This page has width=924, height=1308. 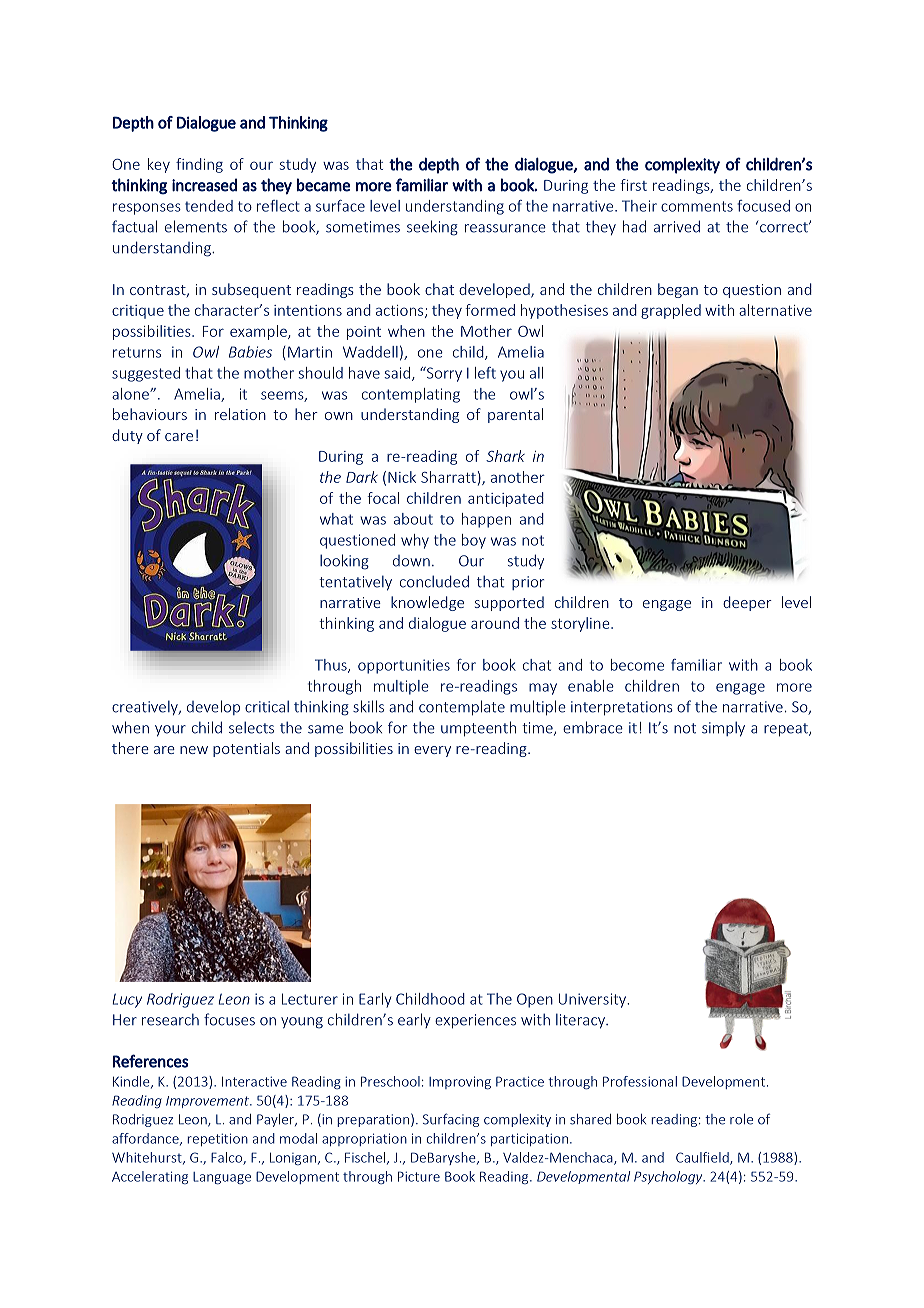 What do you see at coordinates (462, 708) in the page?
I see `contemplate` at bounding box center [462, 708].
